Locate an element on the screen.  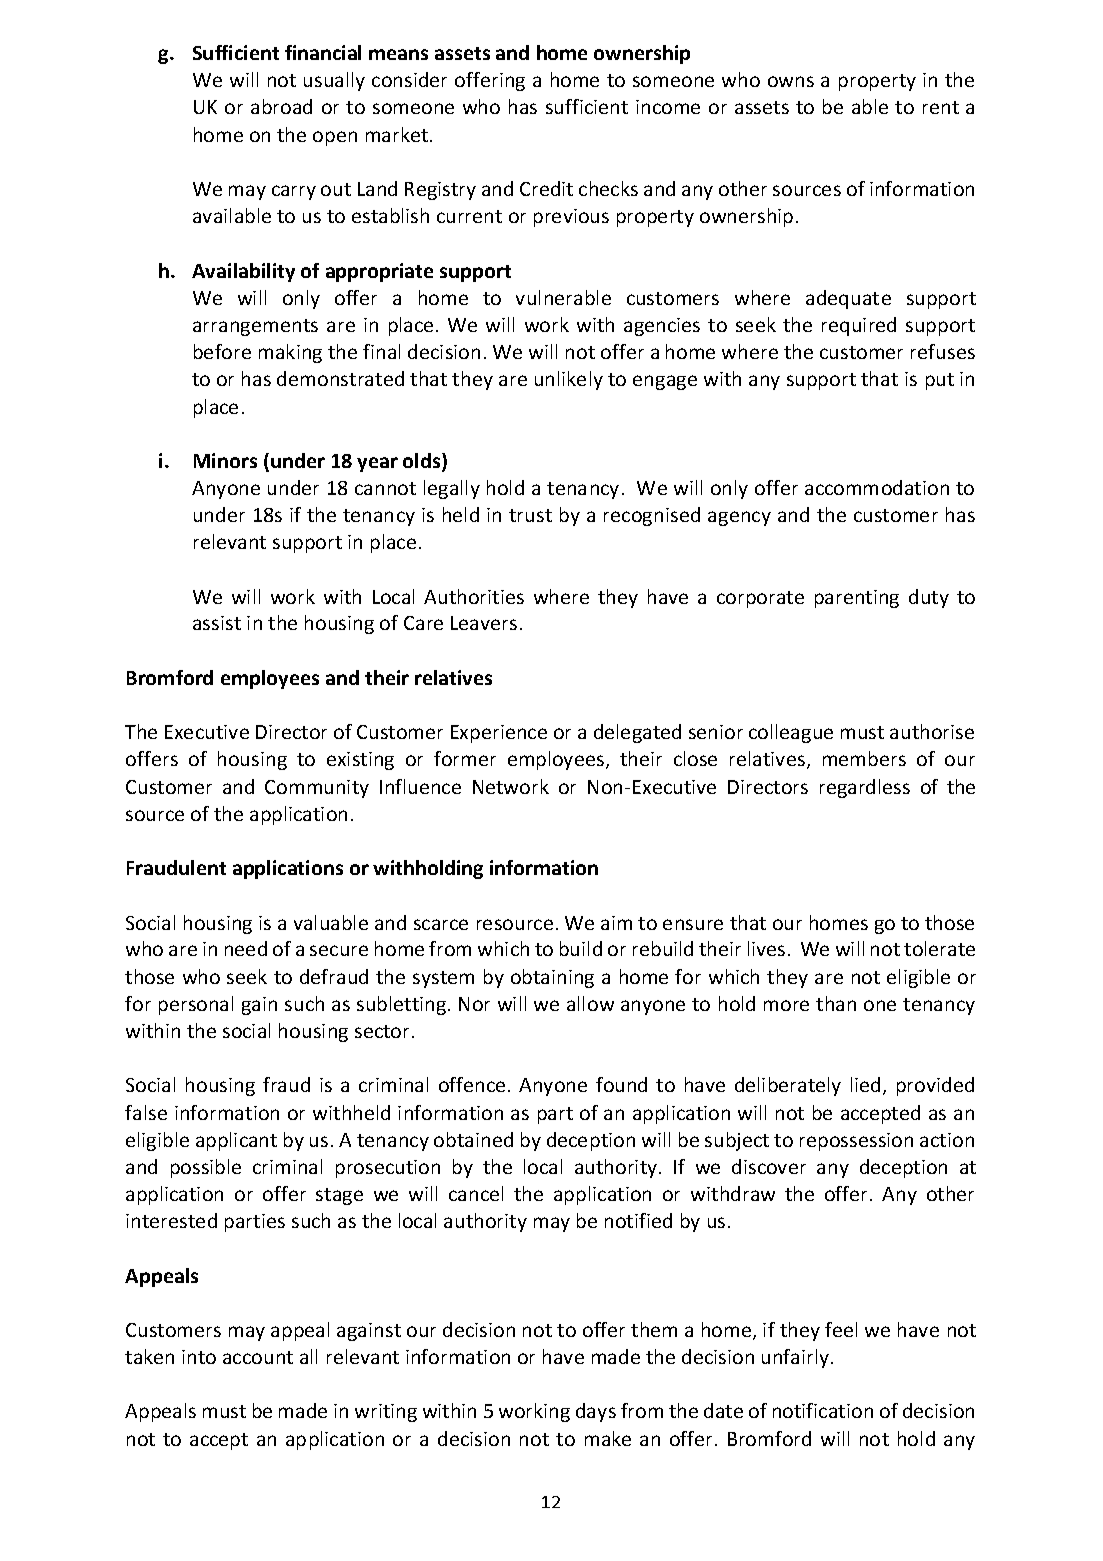
lied is located at coordinates (865, 1084).
